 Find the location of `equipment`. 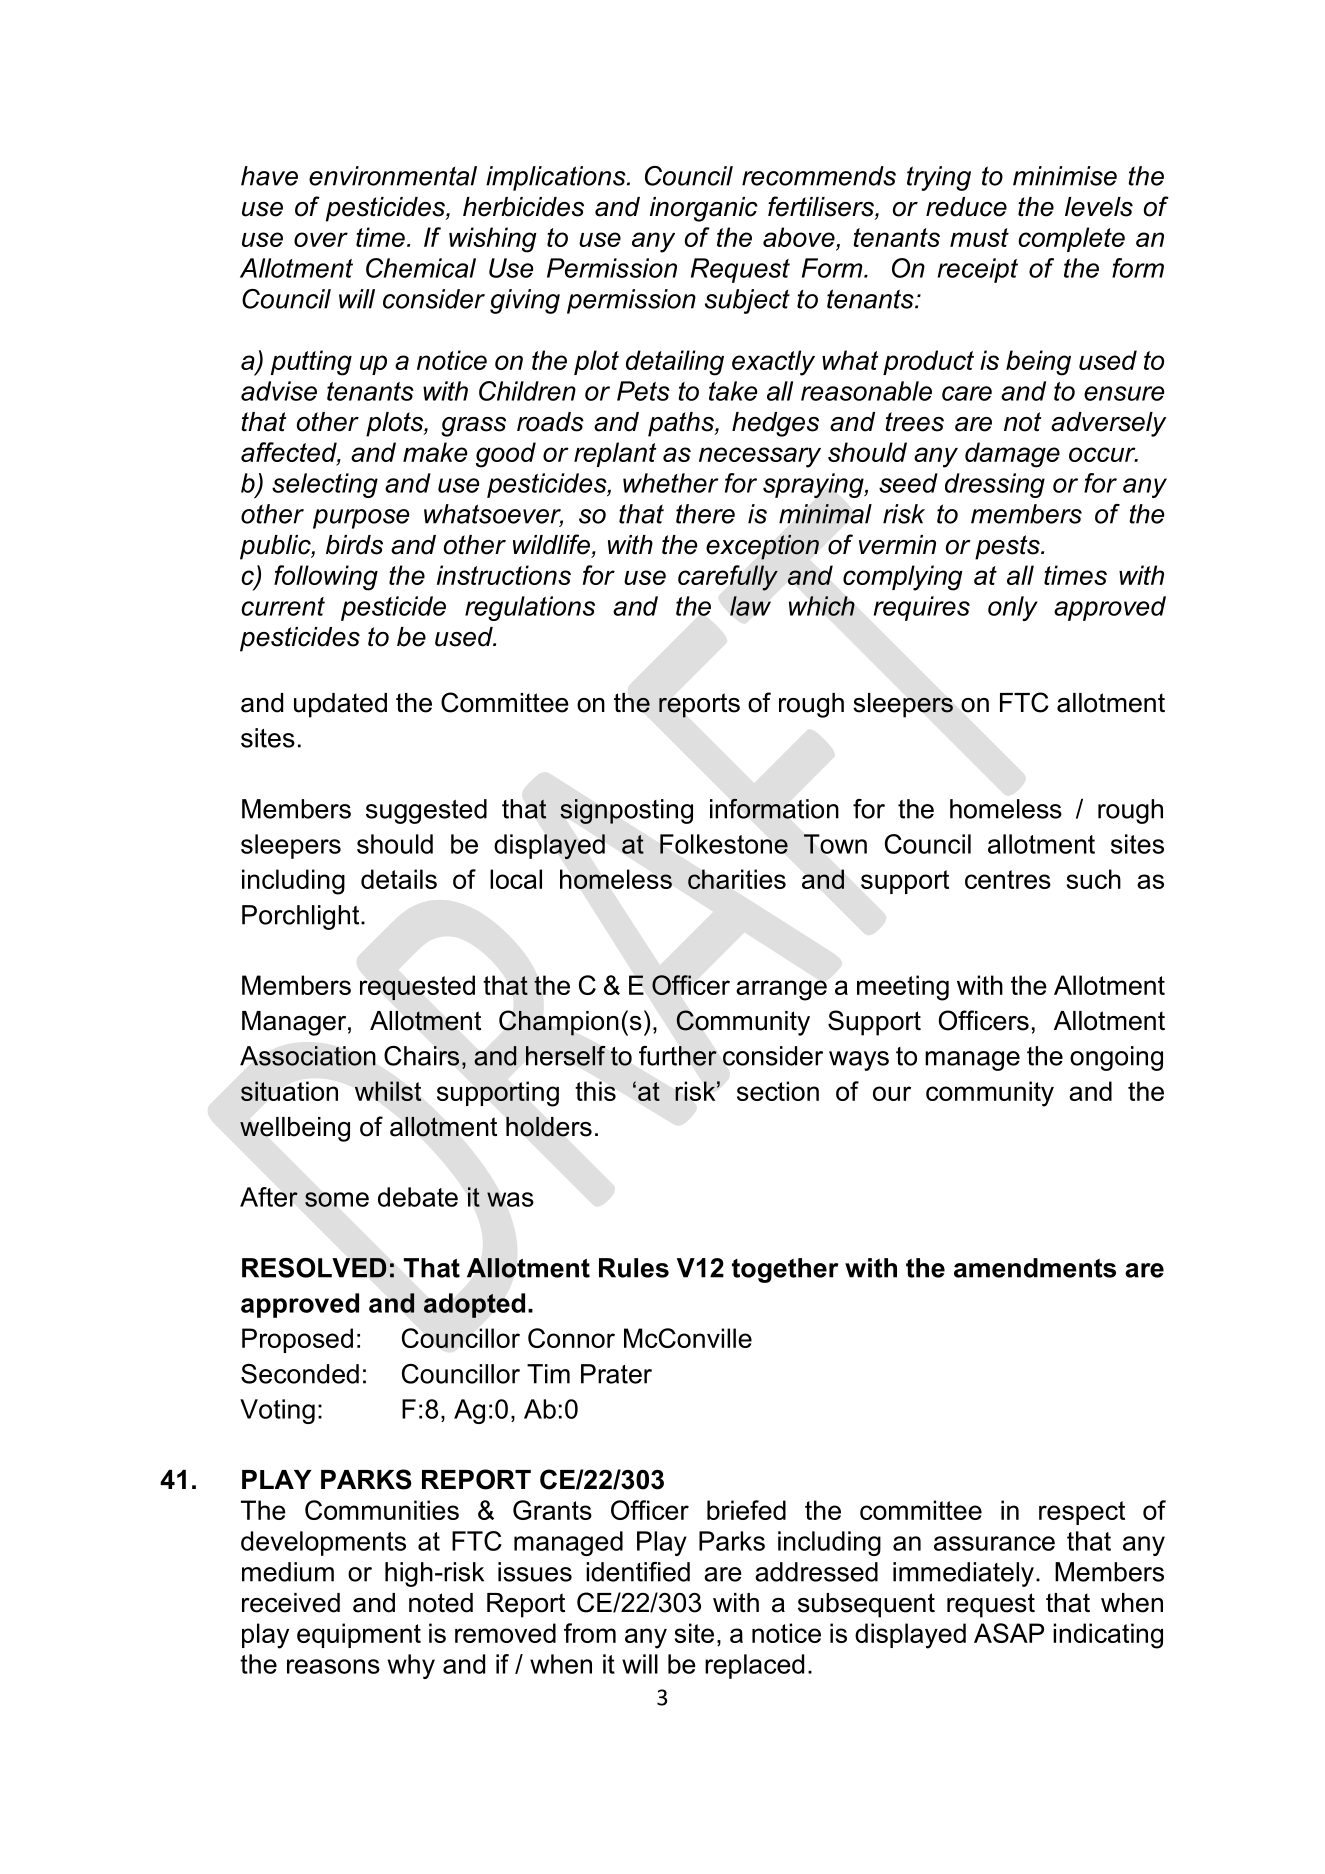

equipment is located at coordinates (359, 1635).
